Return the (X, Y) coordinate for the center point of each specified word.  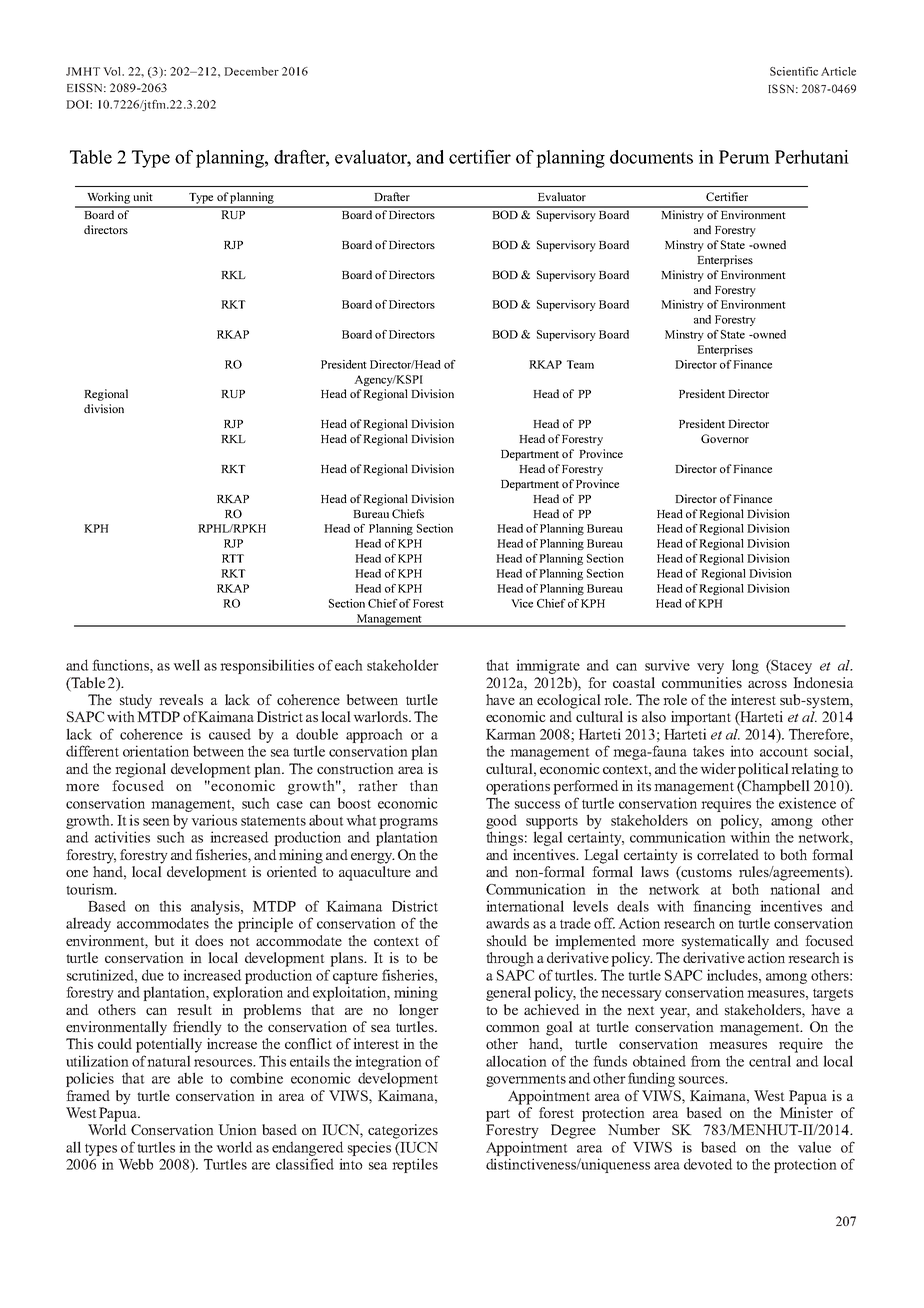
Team (580, 364)
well (186, 665)
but (165, 940)
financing (722, 907)
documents (651, 157)
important (701, 718)
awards (507, 923)
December (251, 71)
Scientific (794, 71)
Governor (725, 438)
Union (237, 1129)
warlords (381, 716)
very (710, 668)
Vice (522, 603)
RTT (233, 558)
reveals (181, 699)
